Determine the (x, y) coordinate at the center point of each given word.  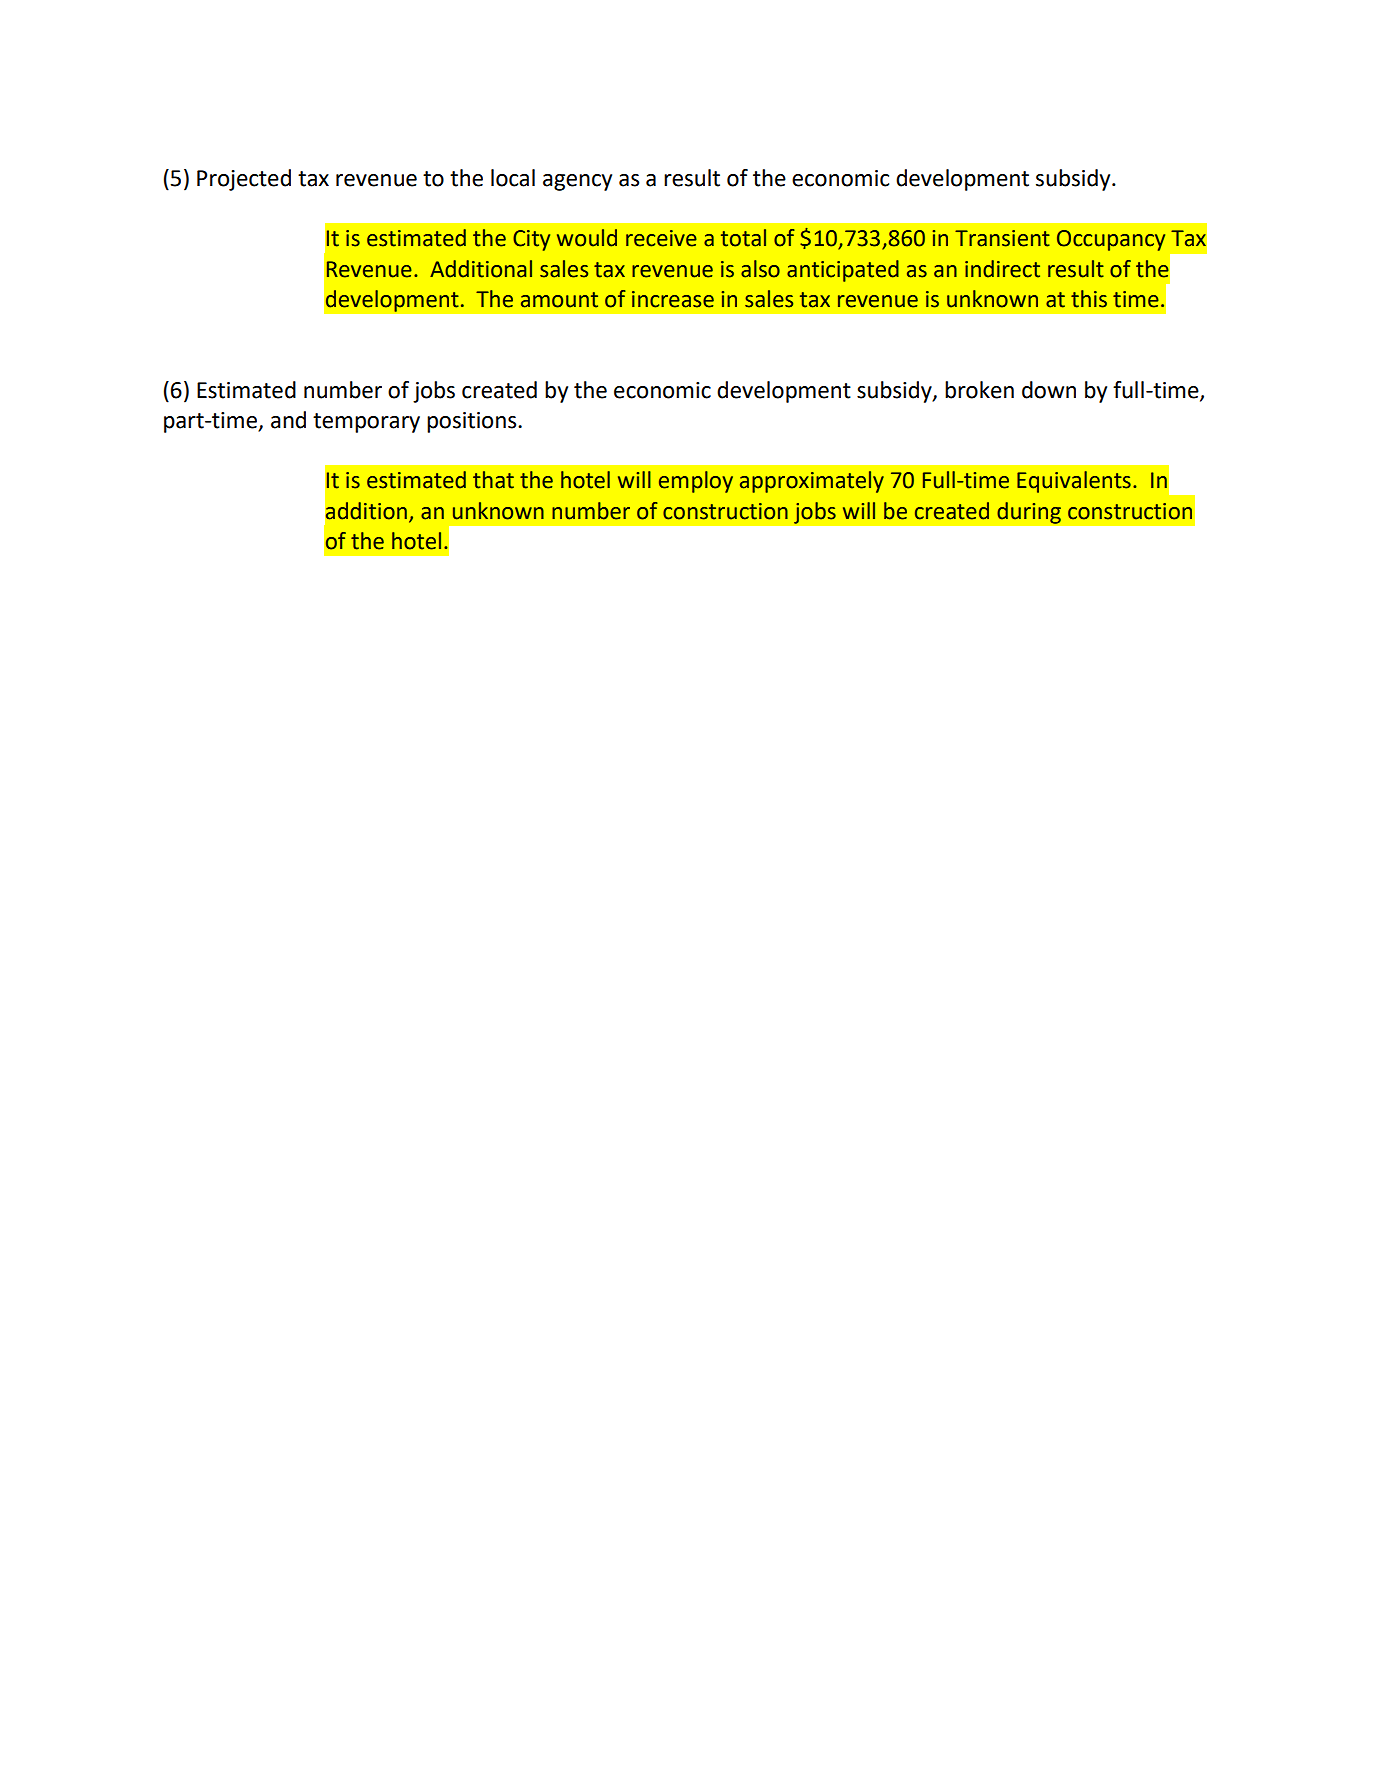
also (760, 269)
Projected (244, 180)
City (531, 240)
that (493, 480)
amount (559, 300)
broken (979, 390)
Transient (1002, 238)
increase (673, 299)
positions (473, 422)
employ (696, 482)
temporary (366, 423)
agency (577, 182)
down (1049, 390)
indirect (1002, 269)
